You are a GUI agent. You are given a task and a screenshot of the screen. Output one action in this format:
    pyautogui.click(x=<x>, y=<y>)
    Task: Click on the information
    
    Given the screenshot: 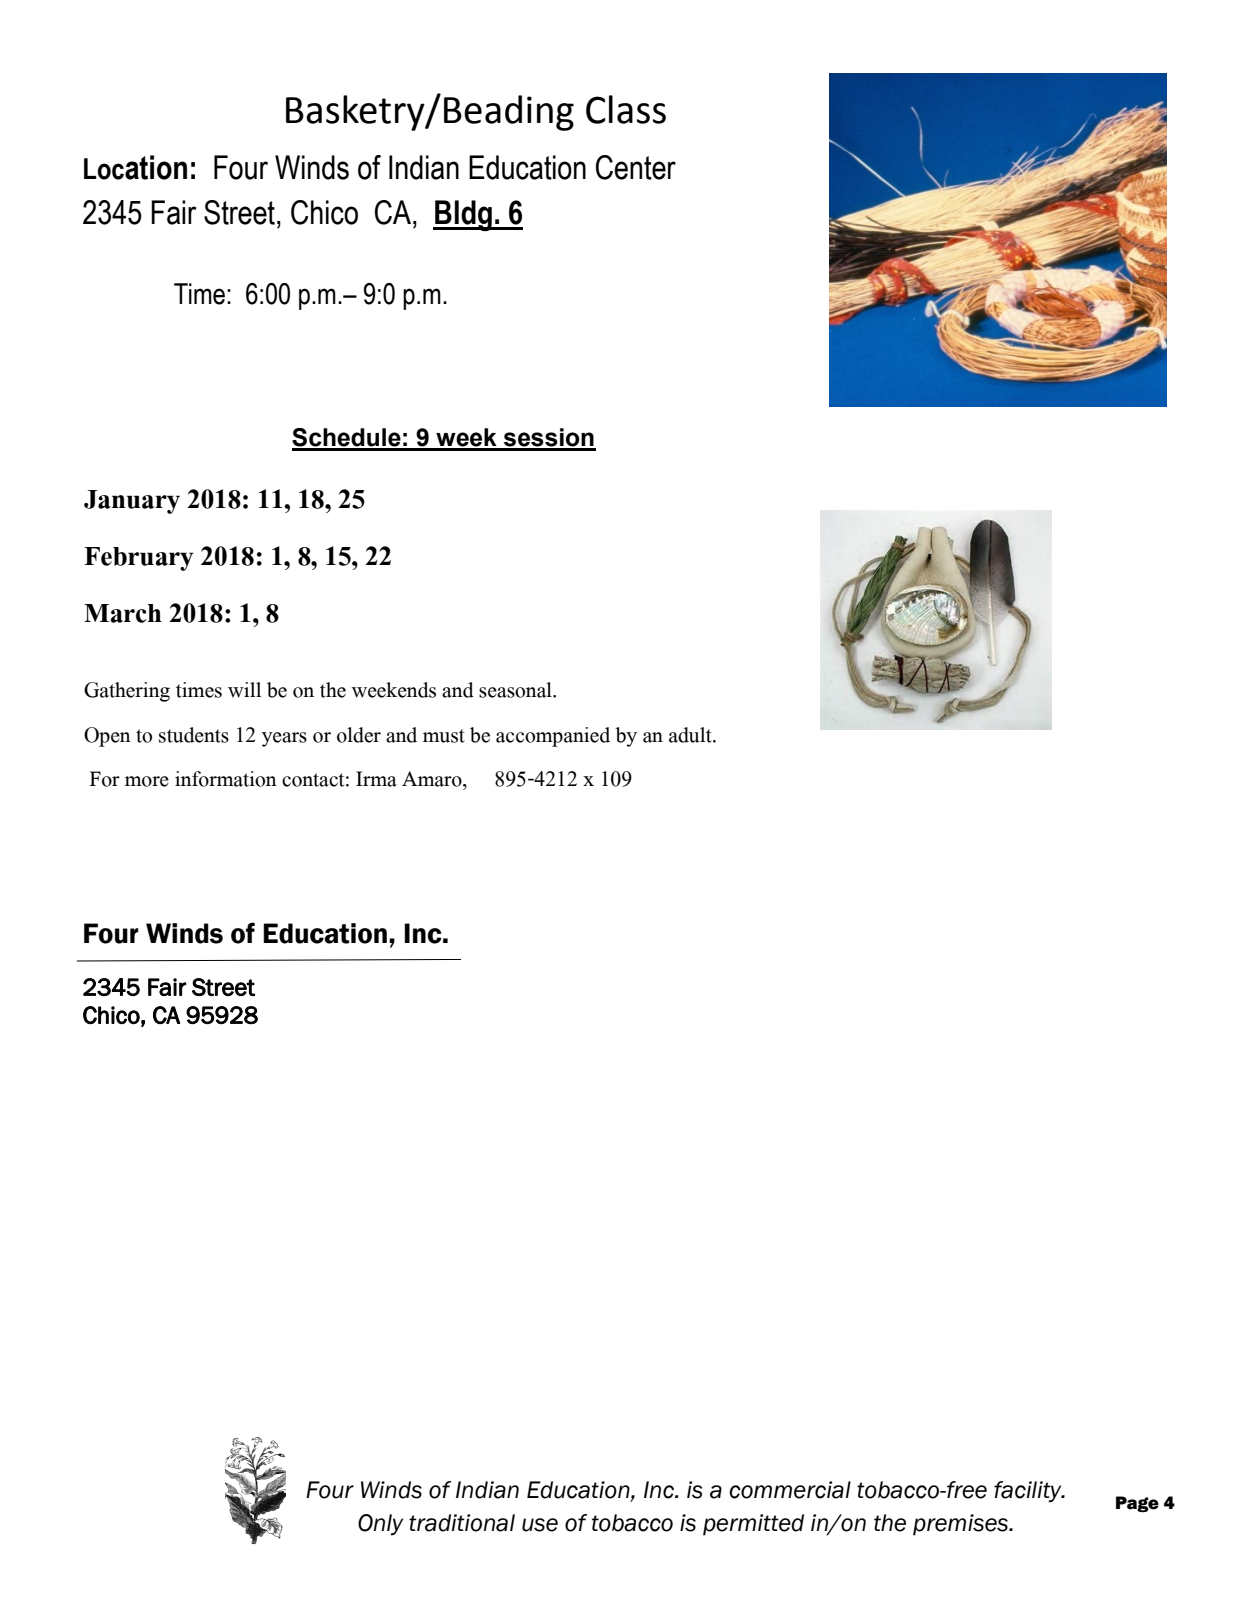 What is the action you would take?
    pyautogui.click(x=226, y=779)
